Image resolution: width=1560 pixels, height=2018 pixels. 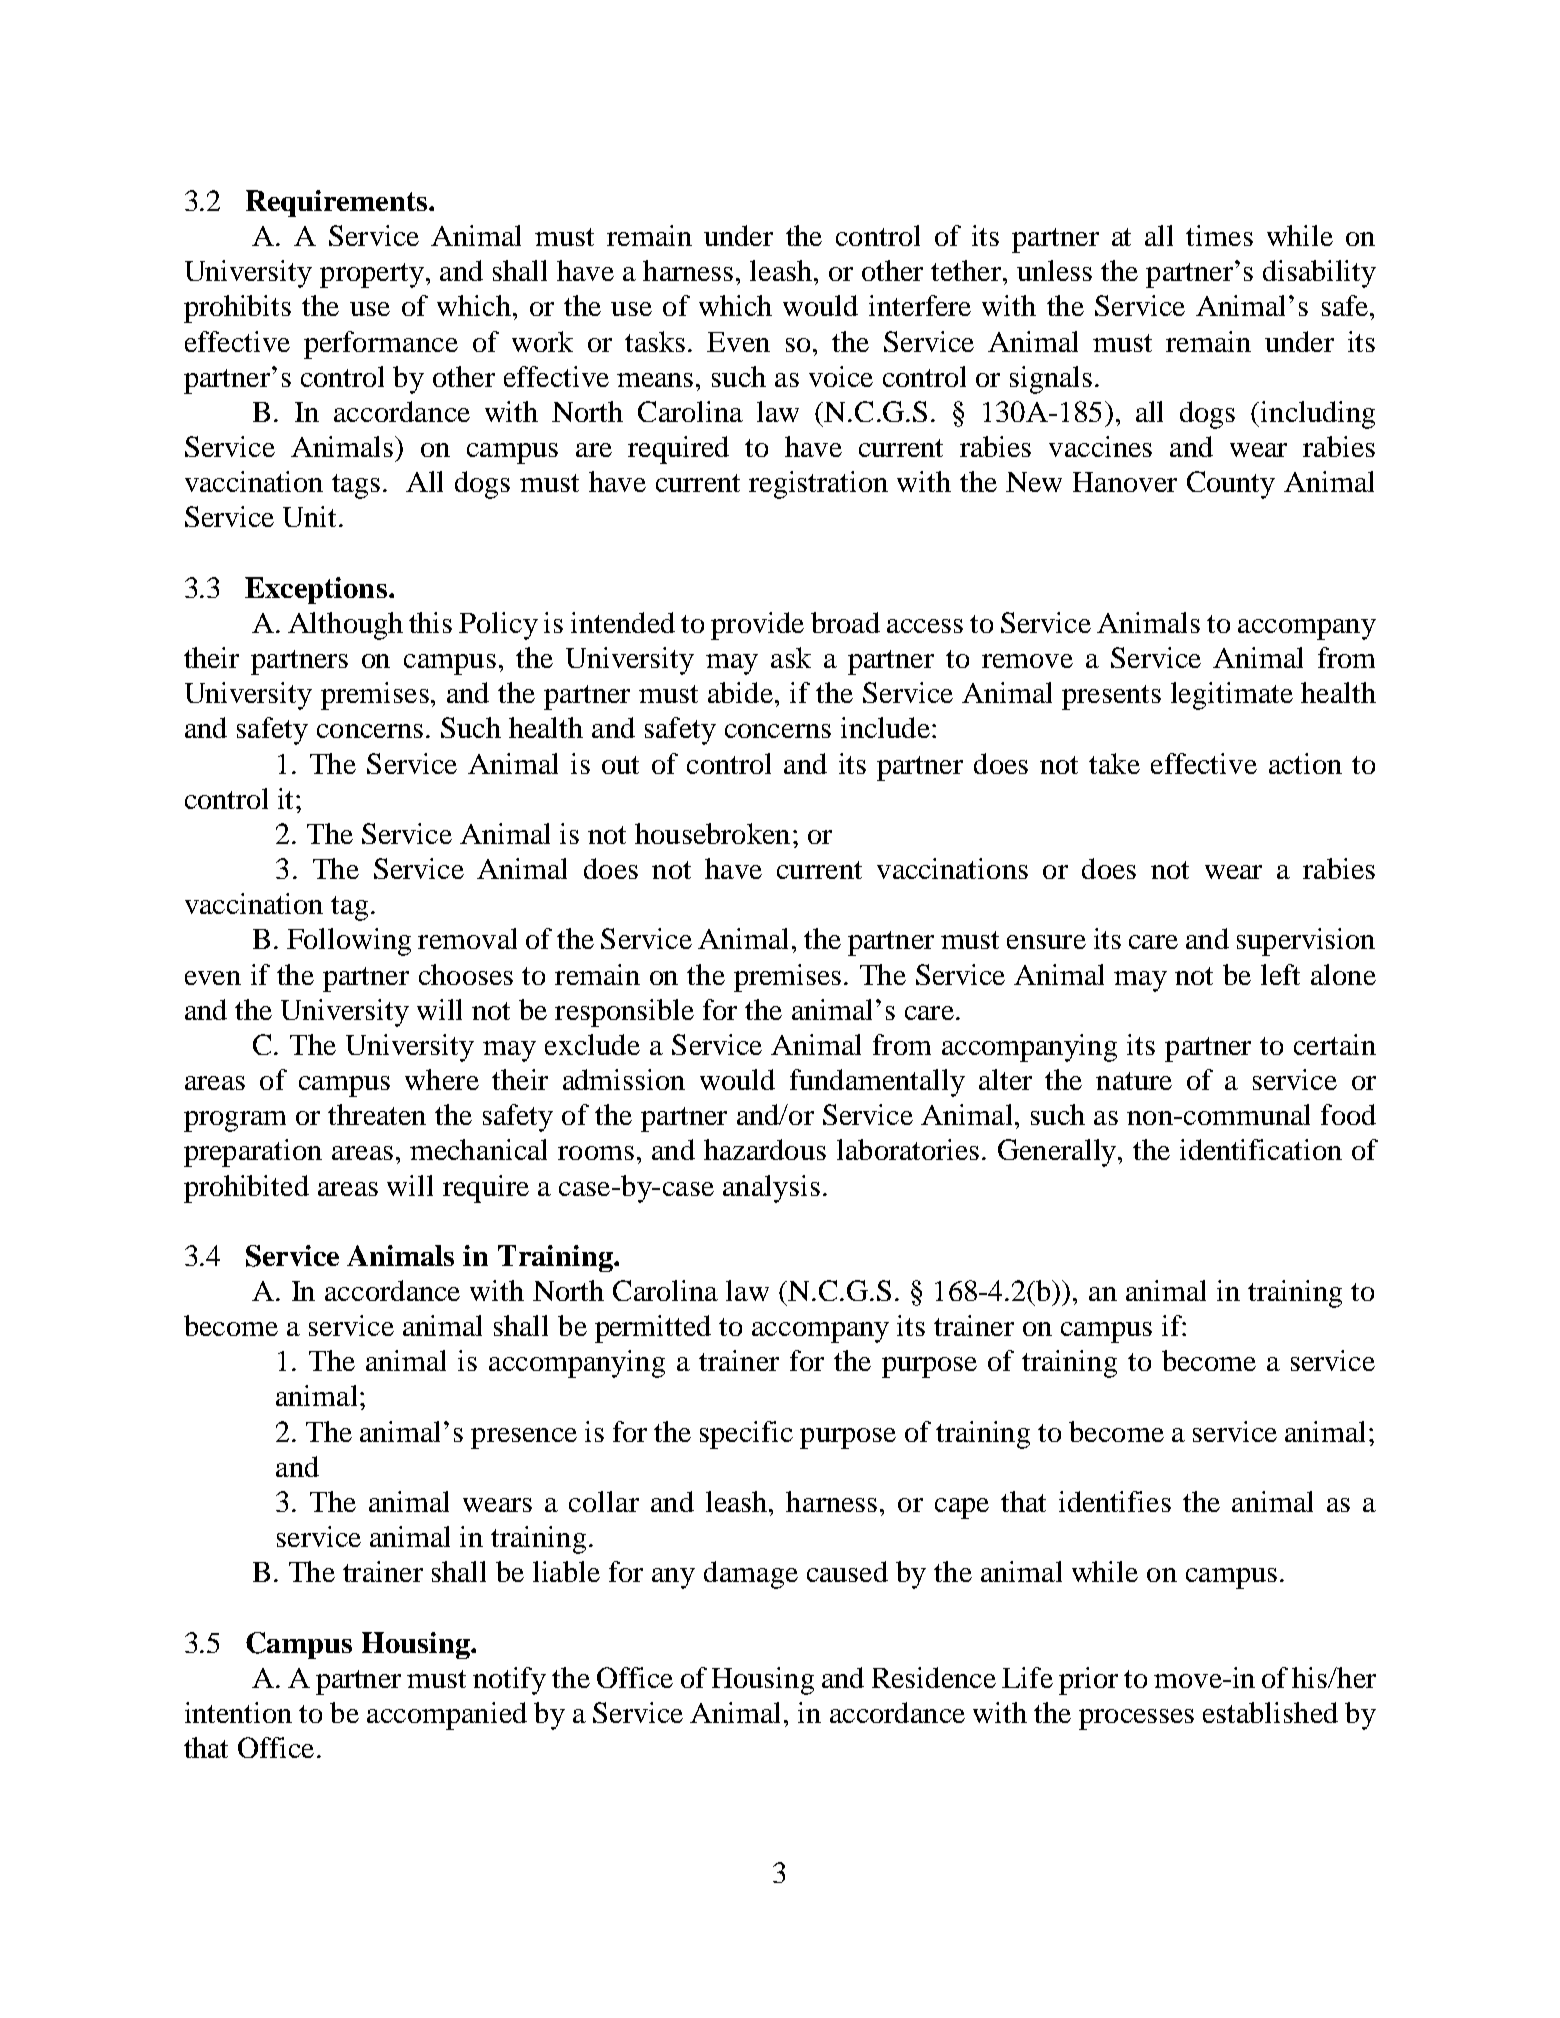 What do you see at coordinates (771, 1189) in the document?
I see `analysis` at bounding box center [771, 1189].
